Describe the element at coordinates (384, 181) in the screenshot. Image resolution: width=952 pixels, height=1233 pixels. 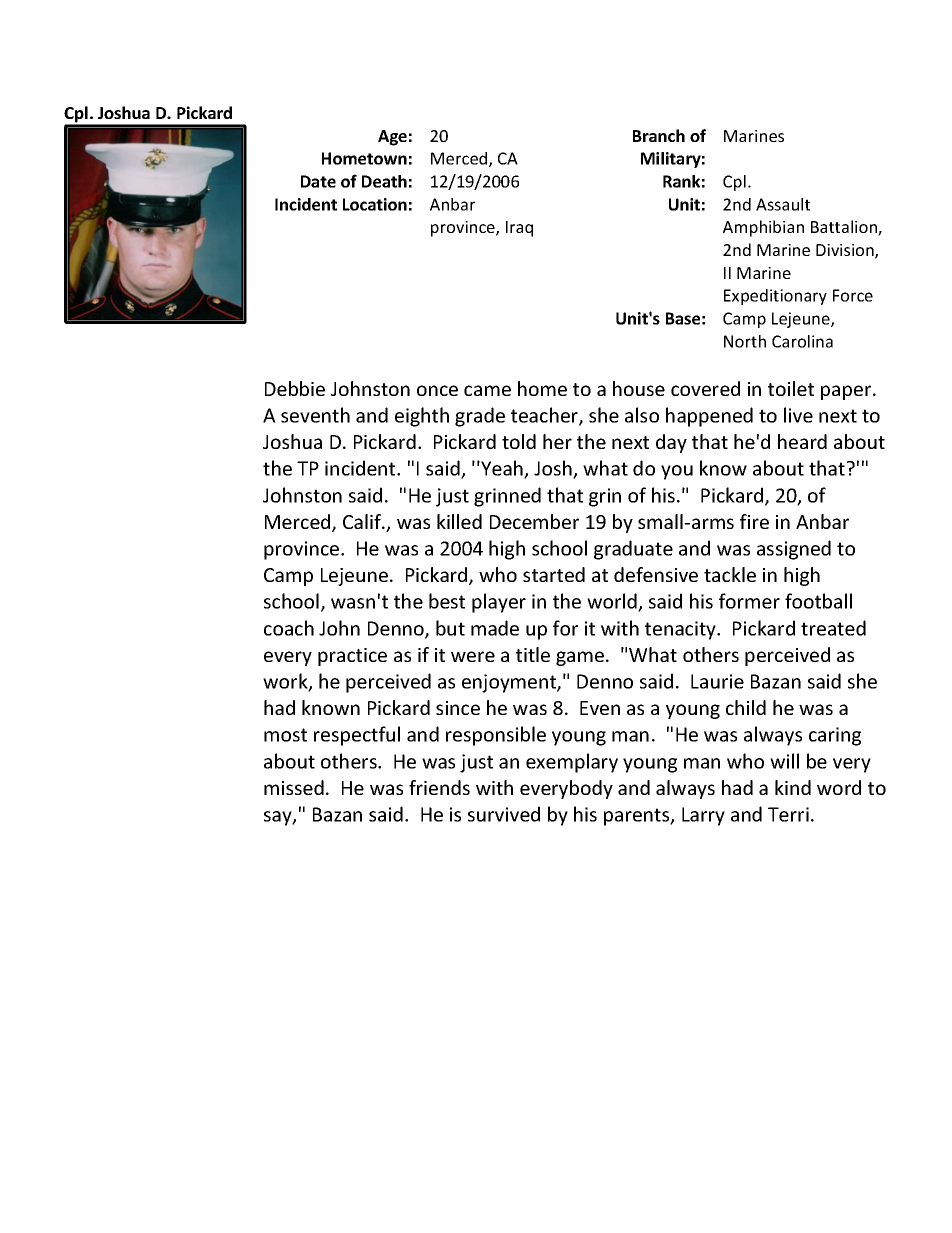
I see `Death` at that location.
